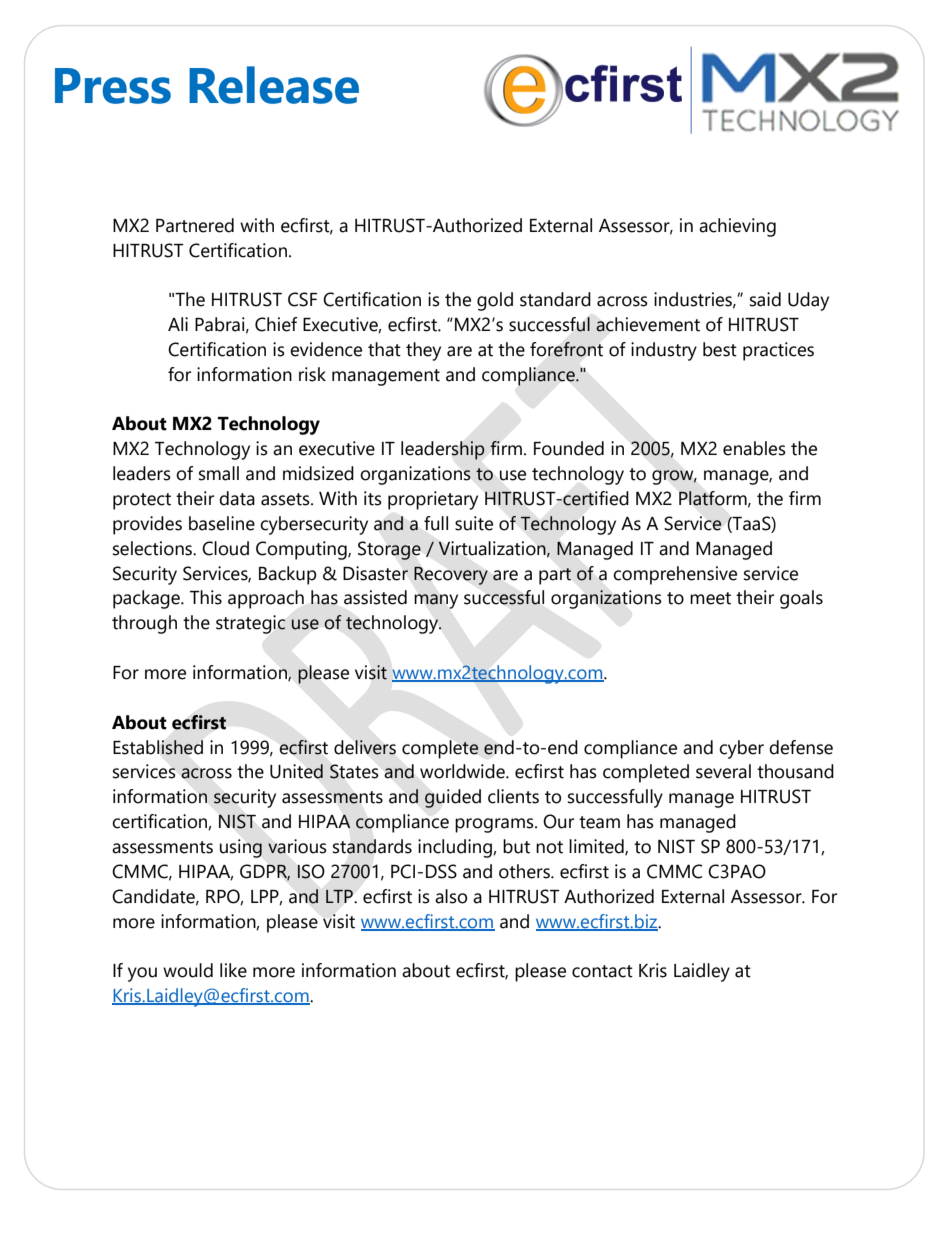  What do you see at coordinates (222, 523) in the screenshot?
I see `baseline` at bounding box center [222, 523].
